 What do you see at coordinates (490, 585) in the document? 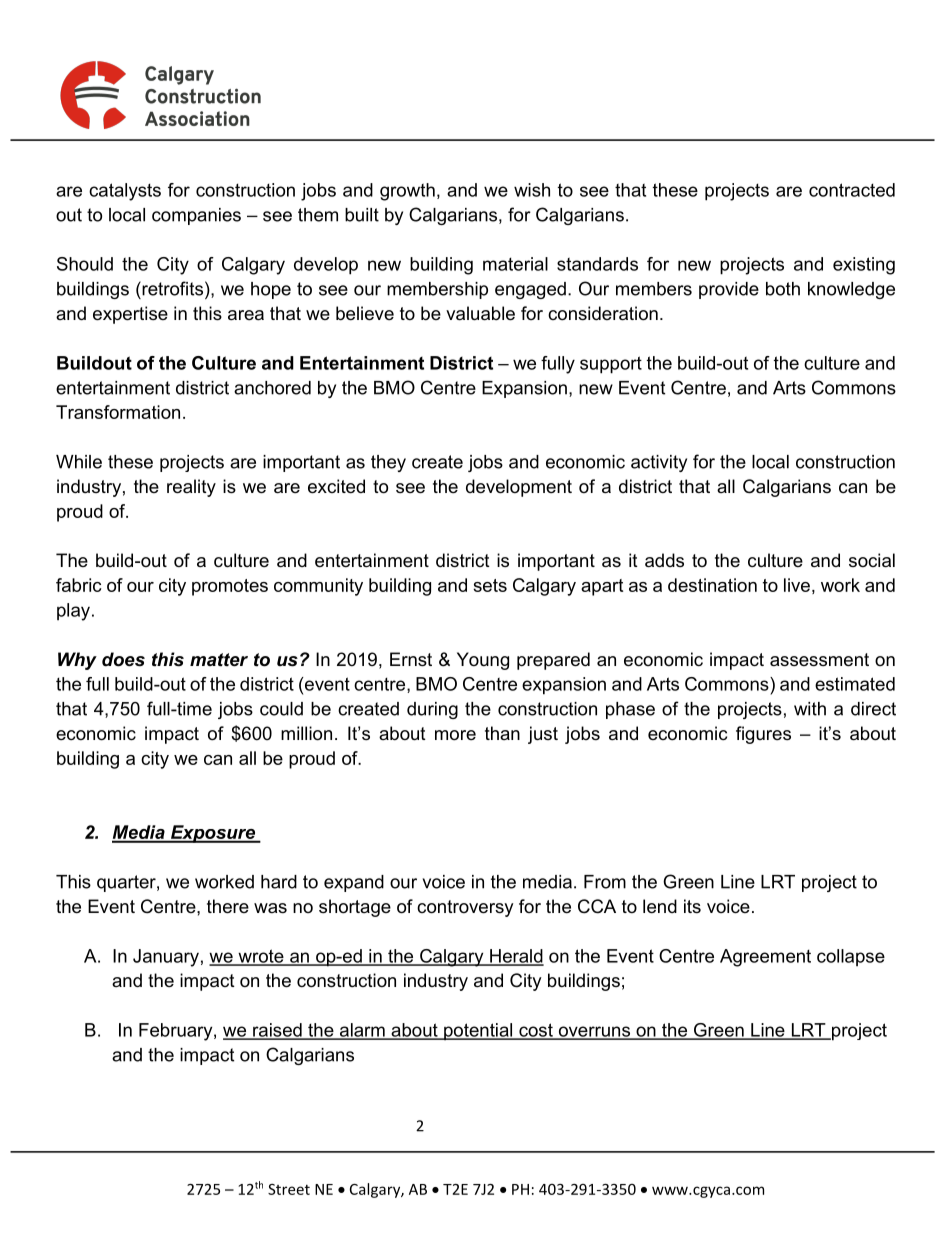
I see `sets` at bounding box center [490, 585].
